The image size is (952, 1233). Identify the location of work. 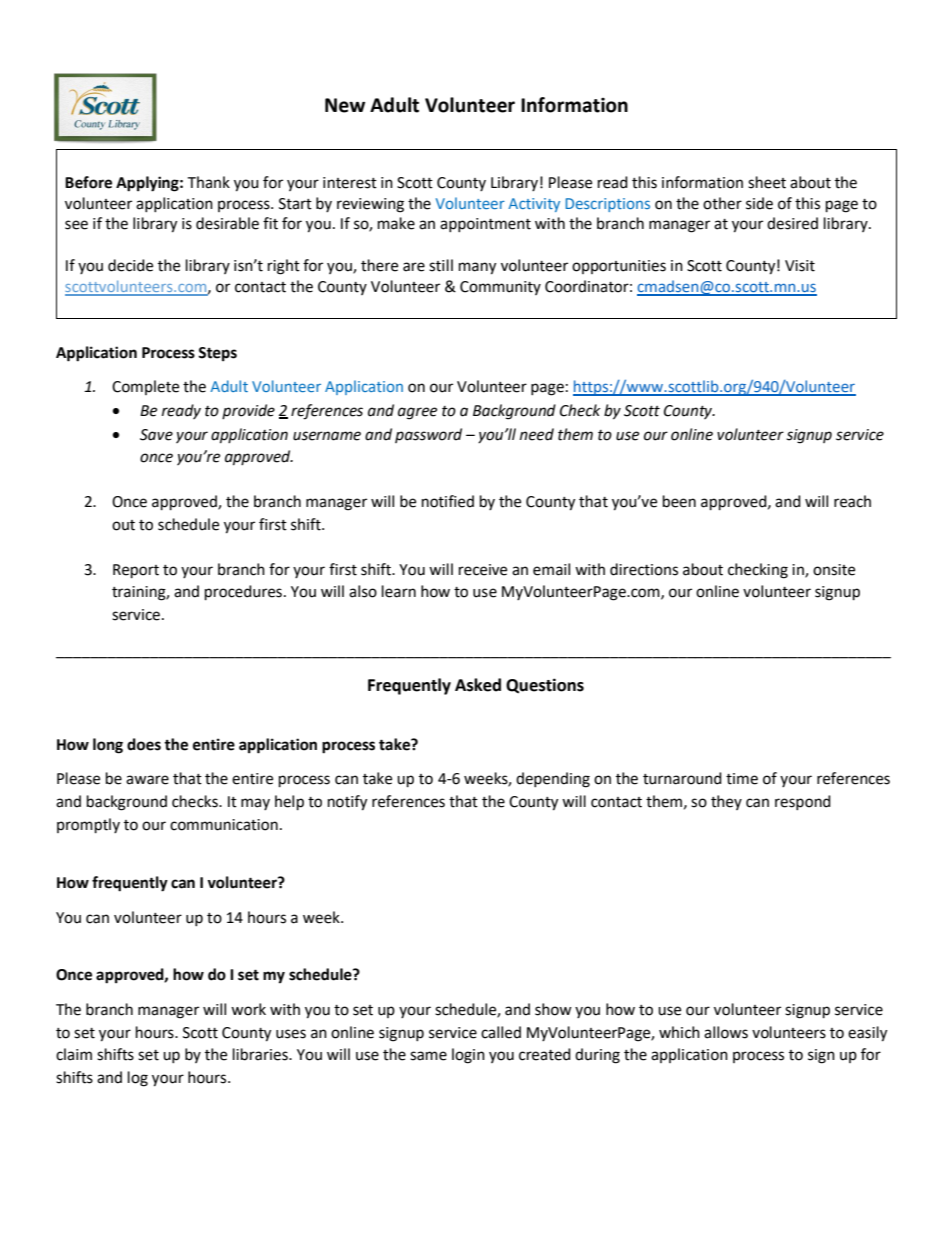
(248, 1009).
